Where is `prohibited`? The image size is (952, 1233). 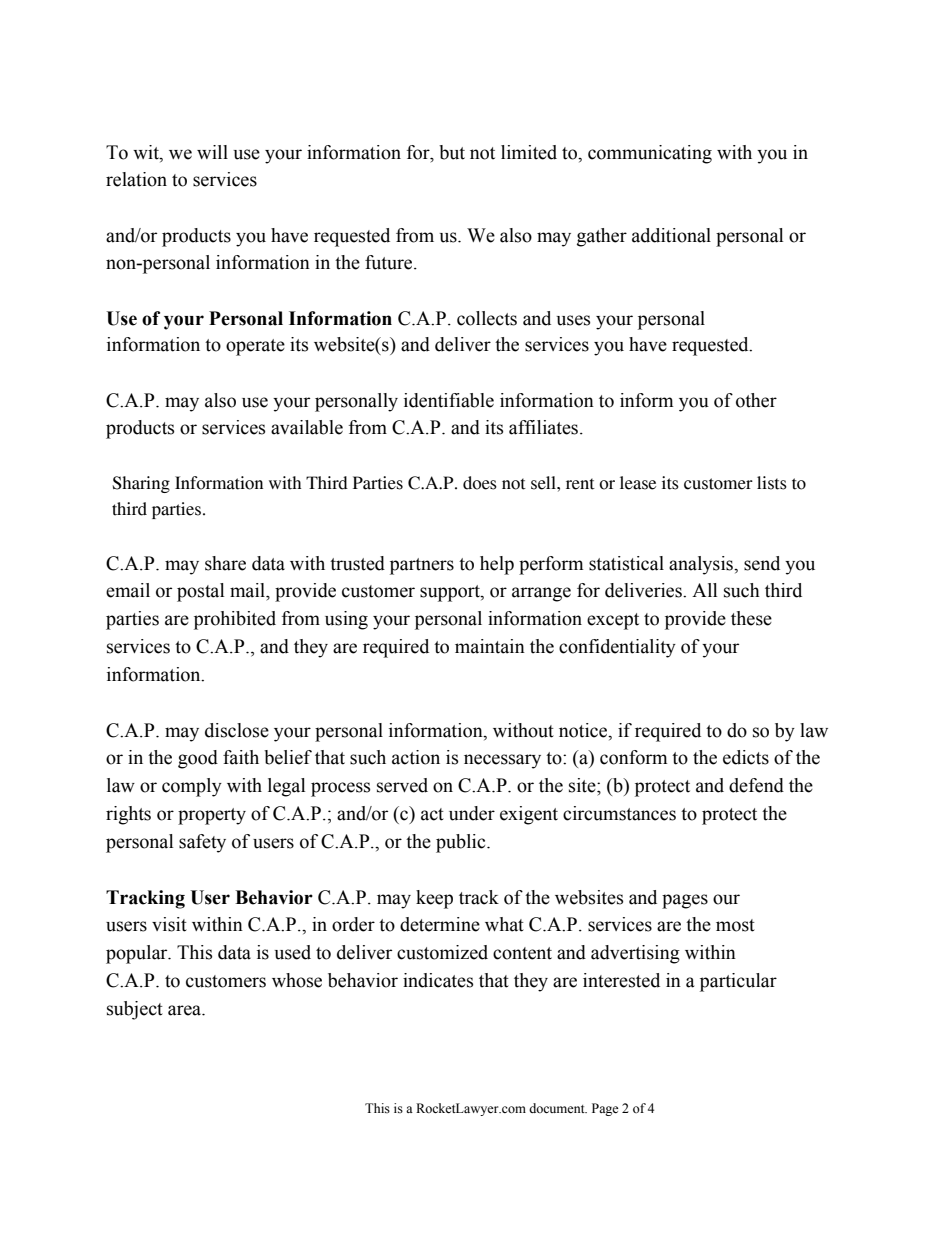
prohibited is located at coordinates (235, 620).
